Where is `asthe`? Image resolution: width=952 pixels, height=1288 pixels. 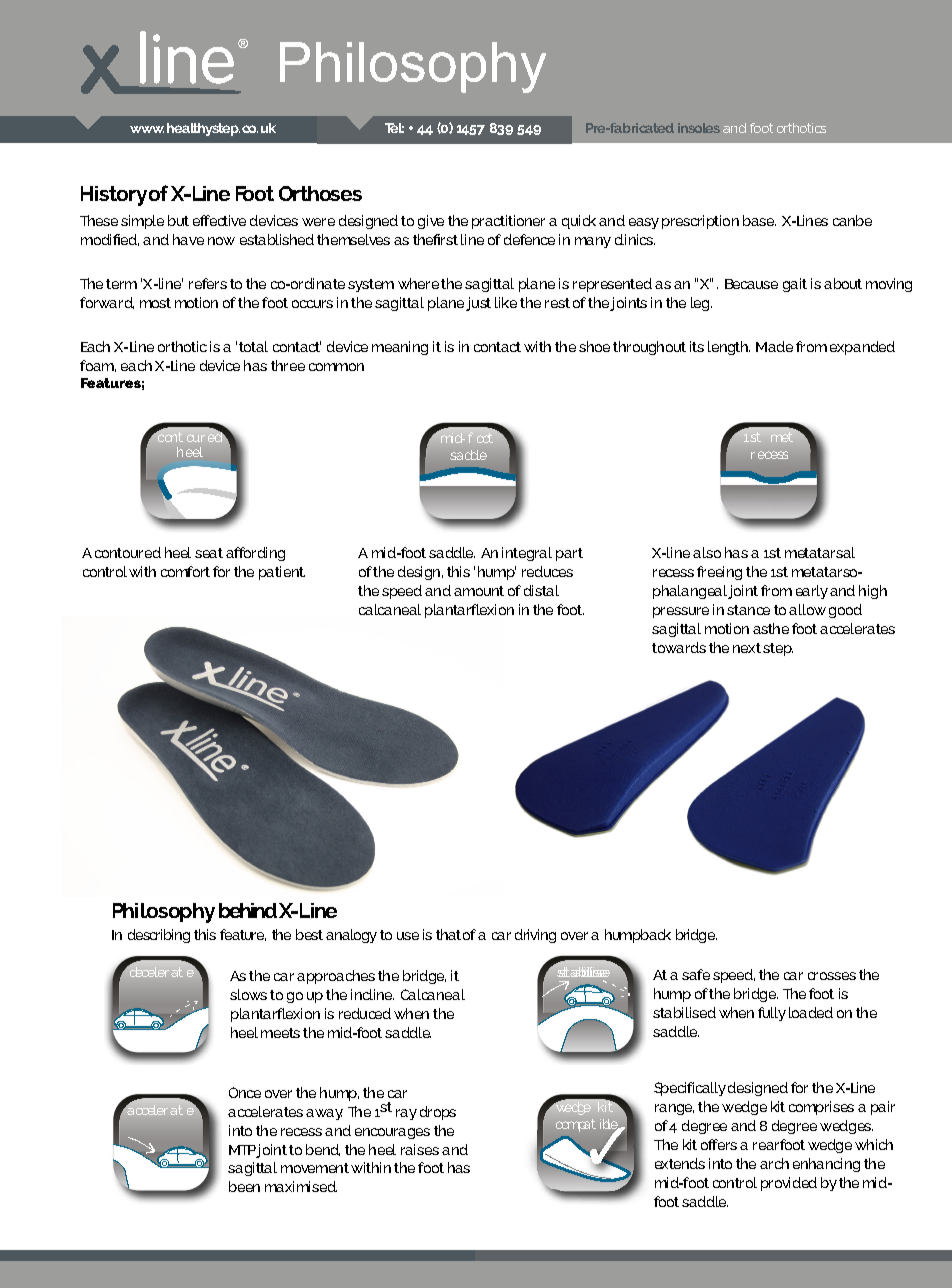 asthe is located at coordinates (771, 628).
